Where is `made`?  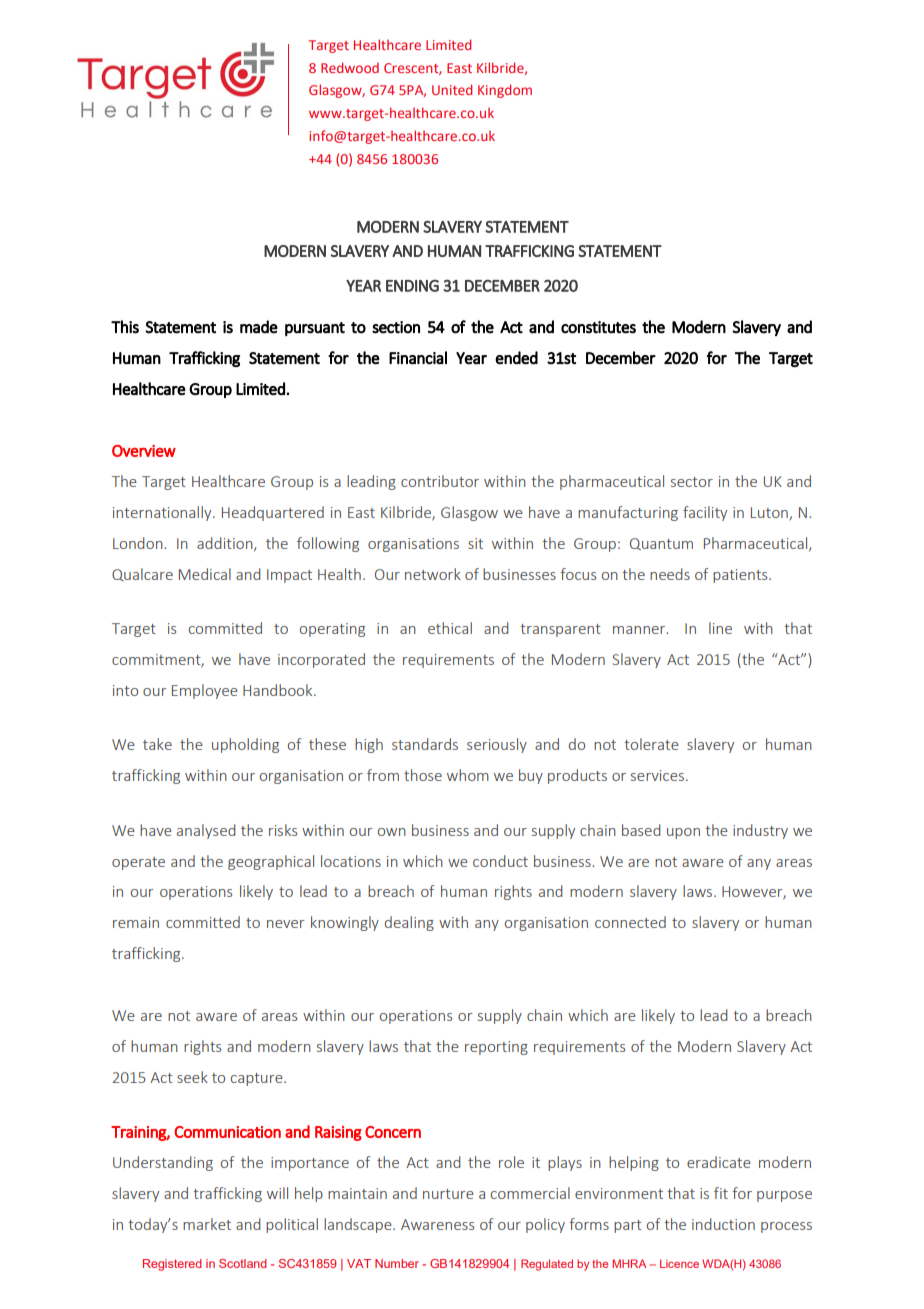
made is located at coordinates (259, 327).
